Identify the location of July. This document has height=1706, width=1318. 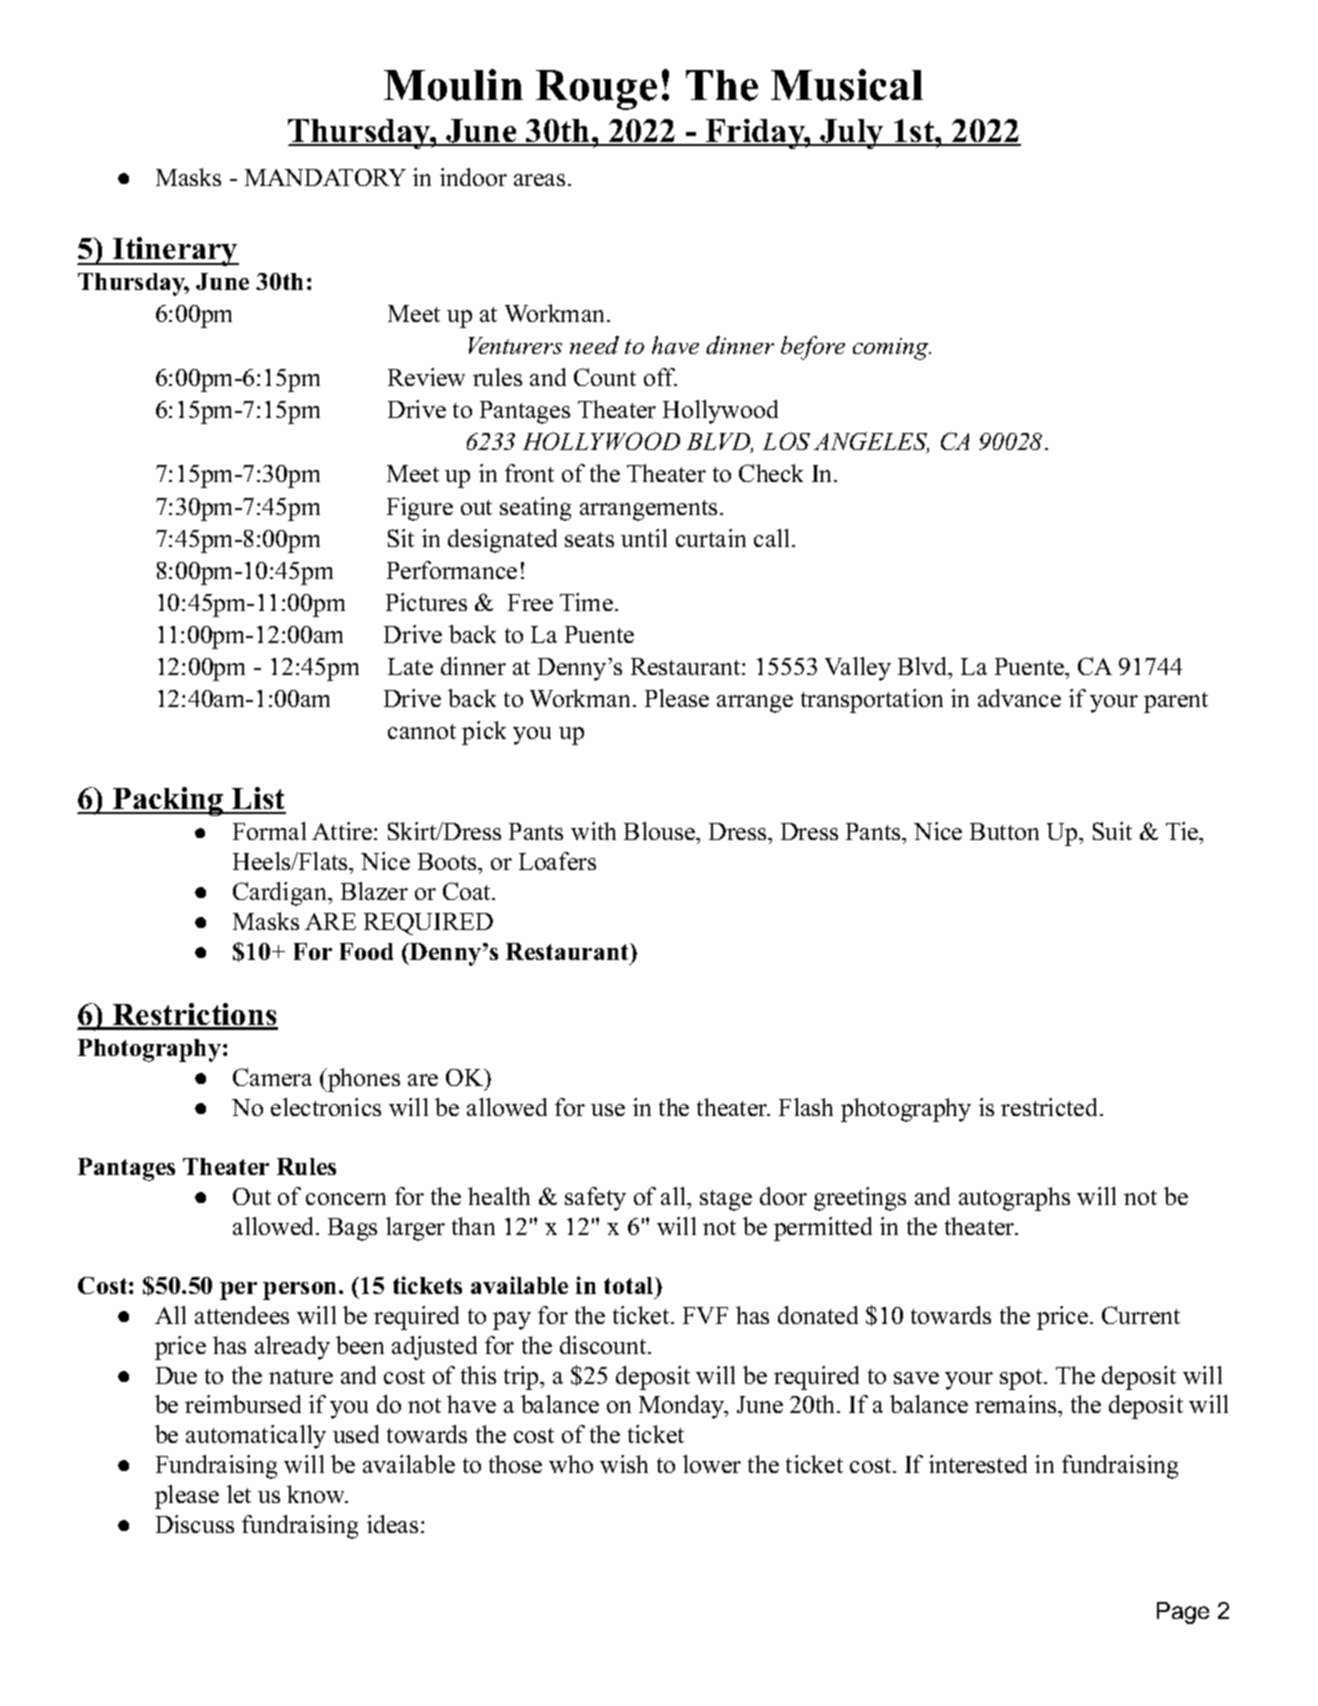
(852, 134).
